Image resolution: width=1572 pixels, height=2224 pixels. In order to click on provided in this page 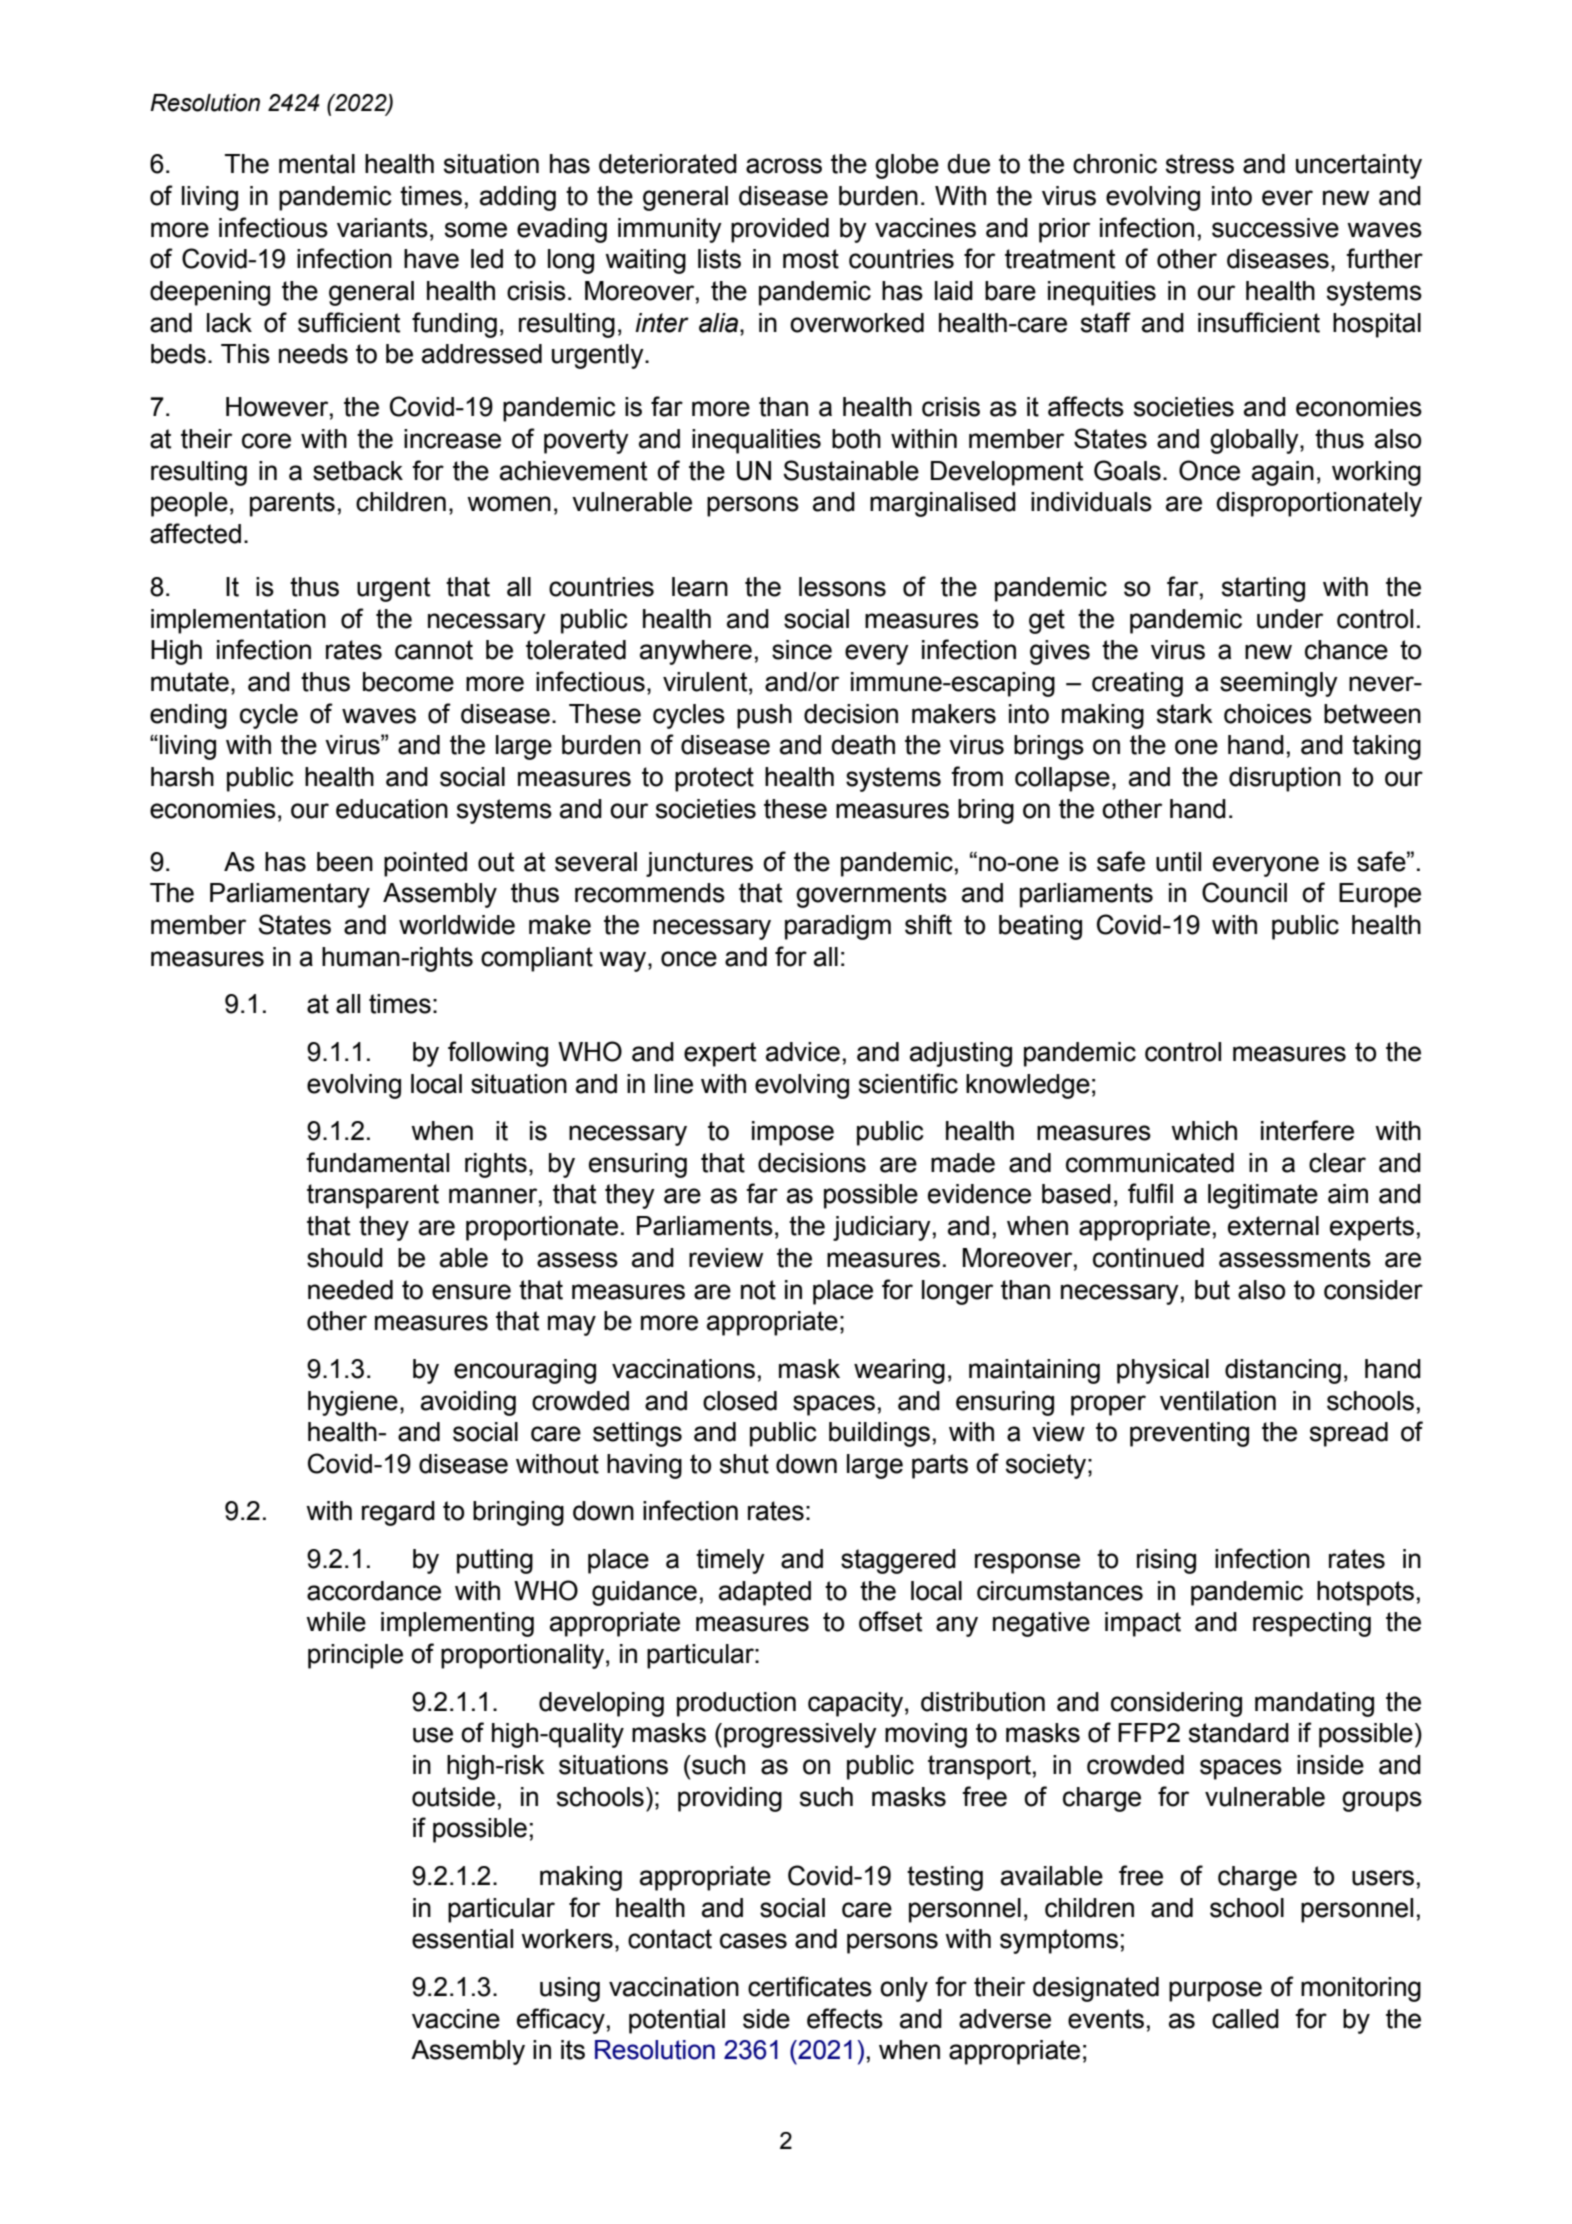, I will do `click(780, 230)`.
